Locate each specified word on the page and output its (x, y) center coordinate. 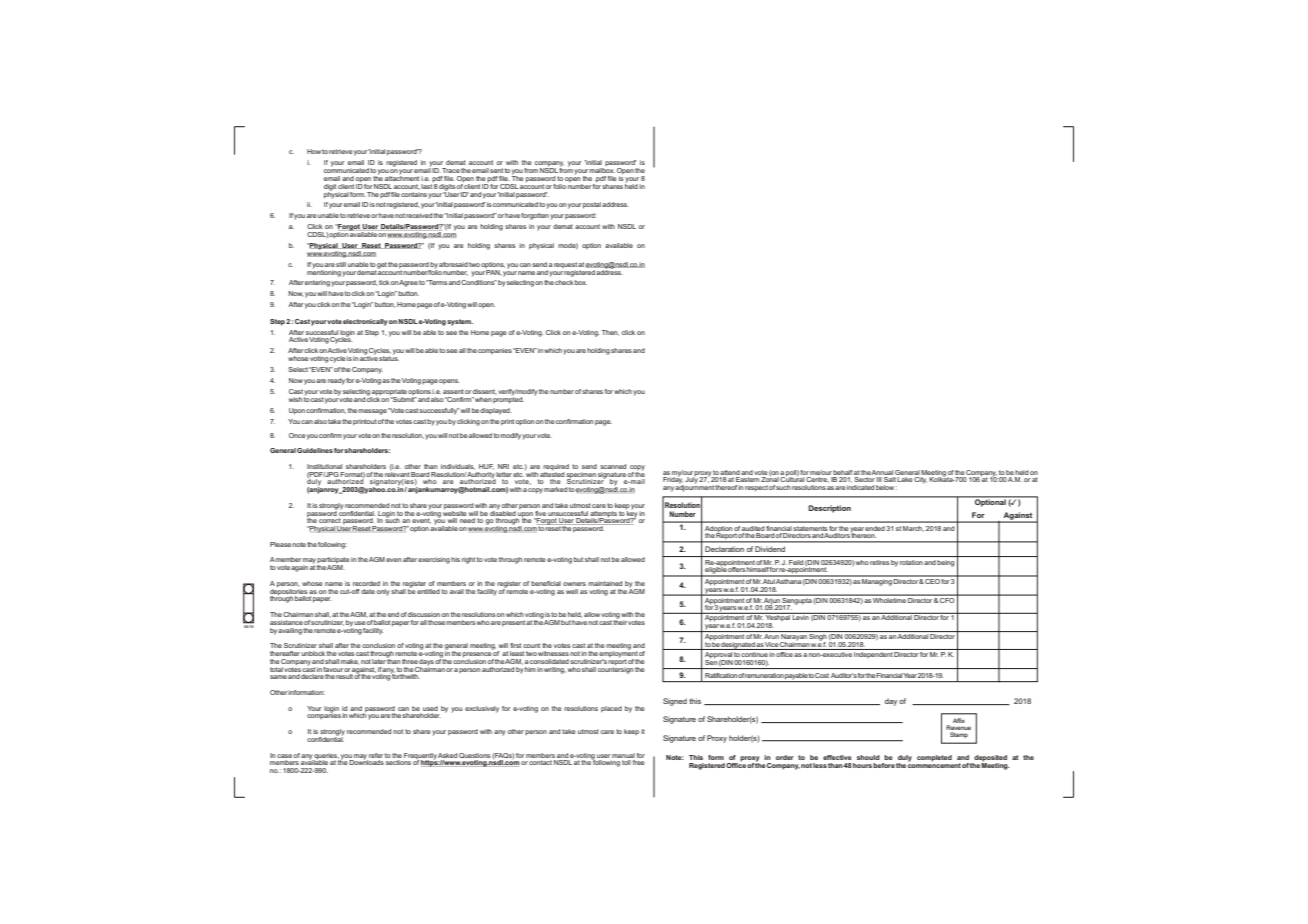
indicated (860, 487)
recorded (366, 583)
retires (879, 562)
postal (592, 205)
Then (610, 333)
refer (376, 755)
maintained (605, 583)
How (314, 151)
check (564, 282)
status (389, 357)
